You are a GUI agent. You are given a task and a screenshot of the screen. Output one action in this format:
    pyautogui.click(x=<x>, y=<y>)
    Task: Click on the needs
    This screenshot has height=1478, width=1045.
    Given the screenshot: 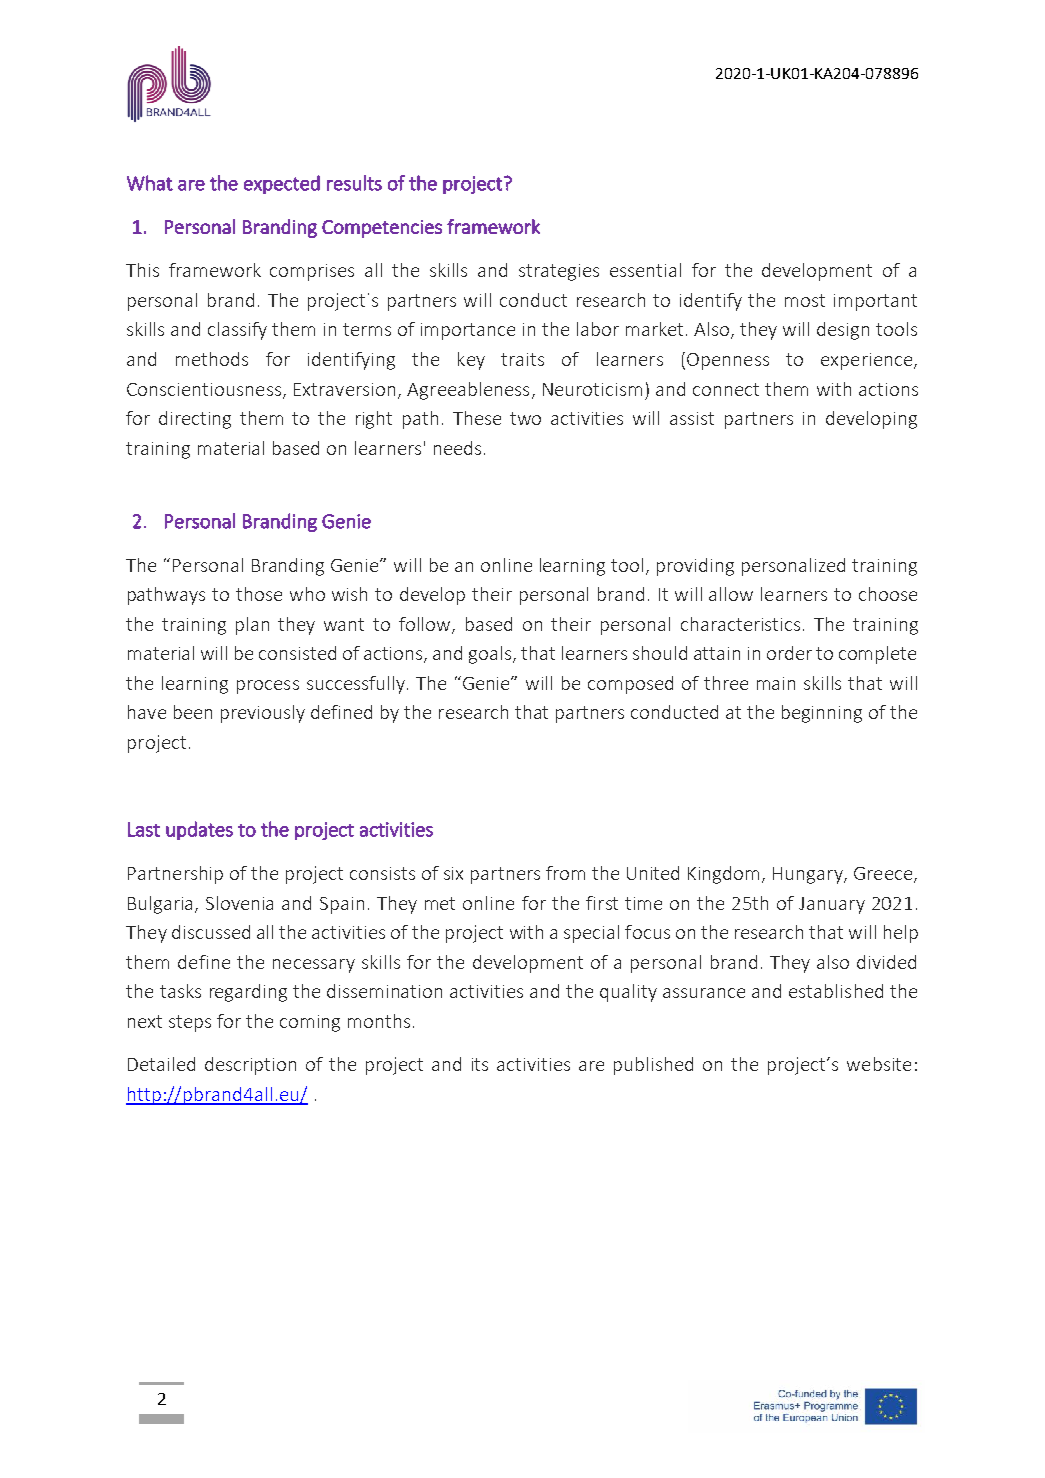 What is the action you would take?
    pyautogui.click(x=457, y=448)
